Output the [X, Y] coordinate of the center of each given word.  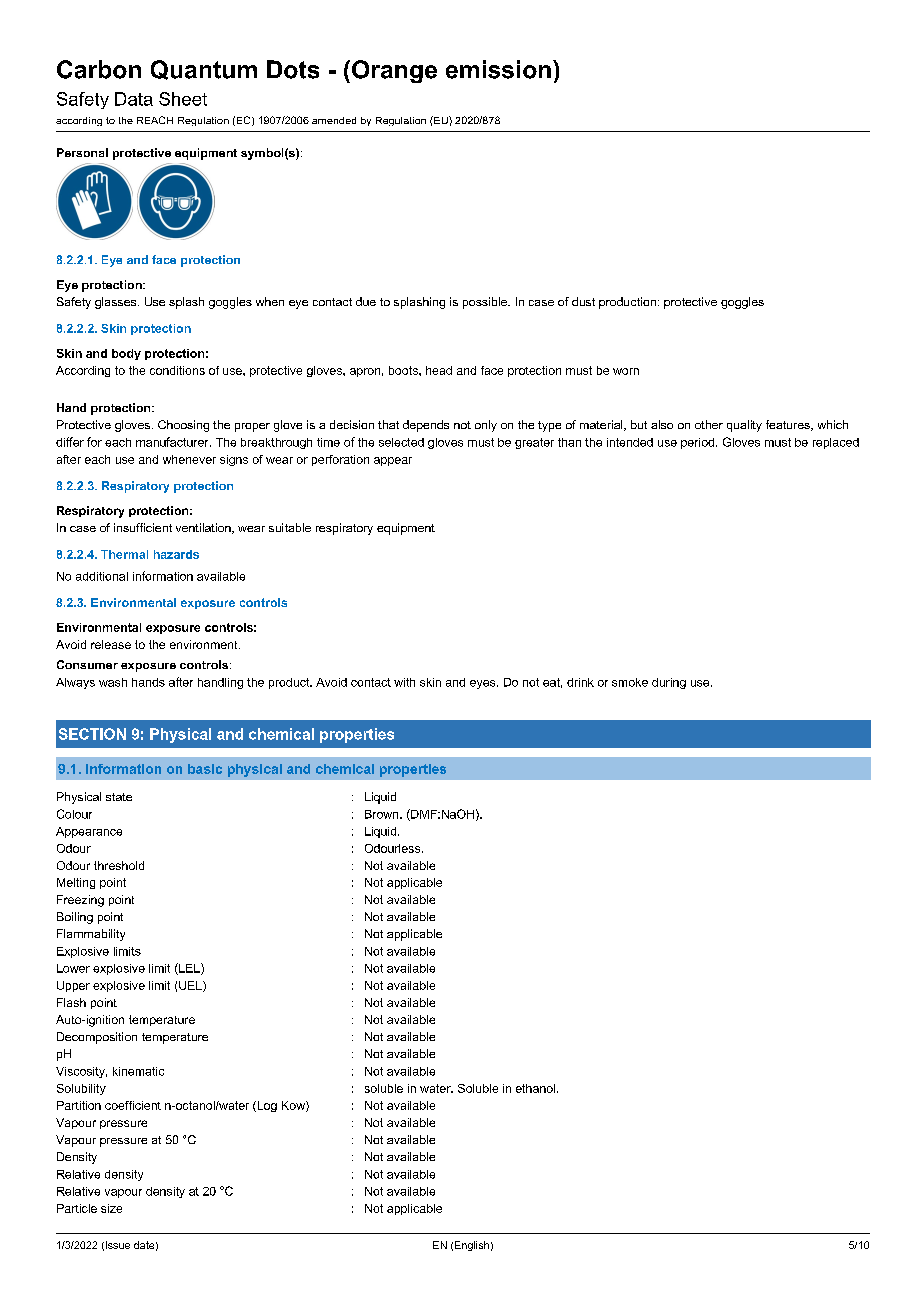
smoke [630, 682]
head [439, 370]
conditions [177, 370]
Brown [383, 814]
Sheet [183, 99]
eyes [484, 684]
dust [583, 301]
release [111, 644]
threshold [119, 865]
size [111, 1208]
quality [744, 426]
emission [498, 69]
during [669, 683]
